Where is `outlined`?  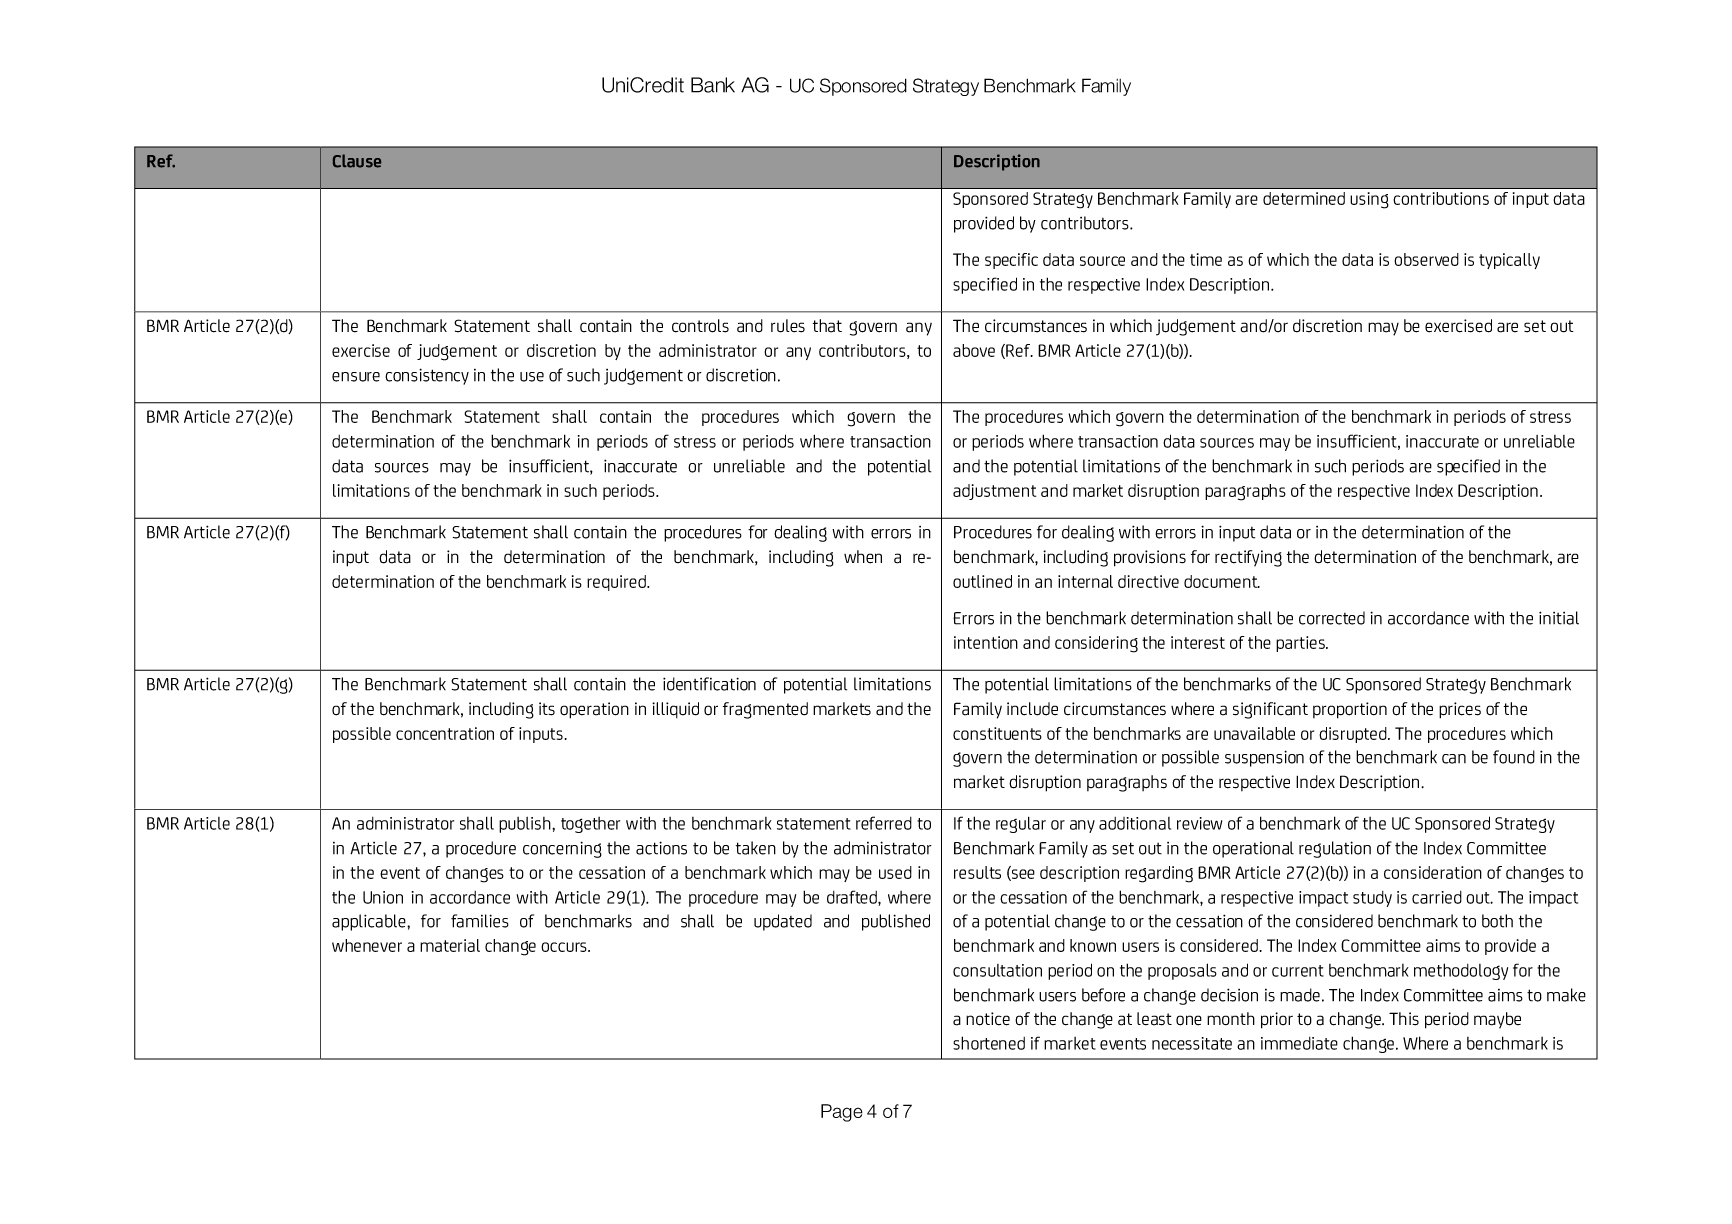
outlined is located at coordinates (982, 581).
